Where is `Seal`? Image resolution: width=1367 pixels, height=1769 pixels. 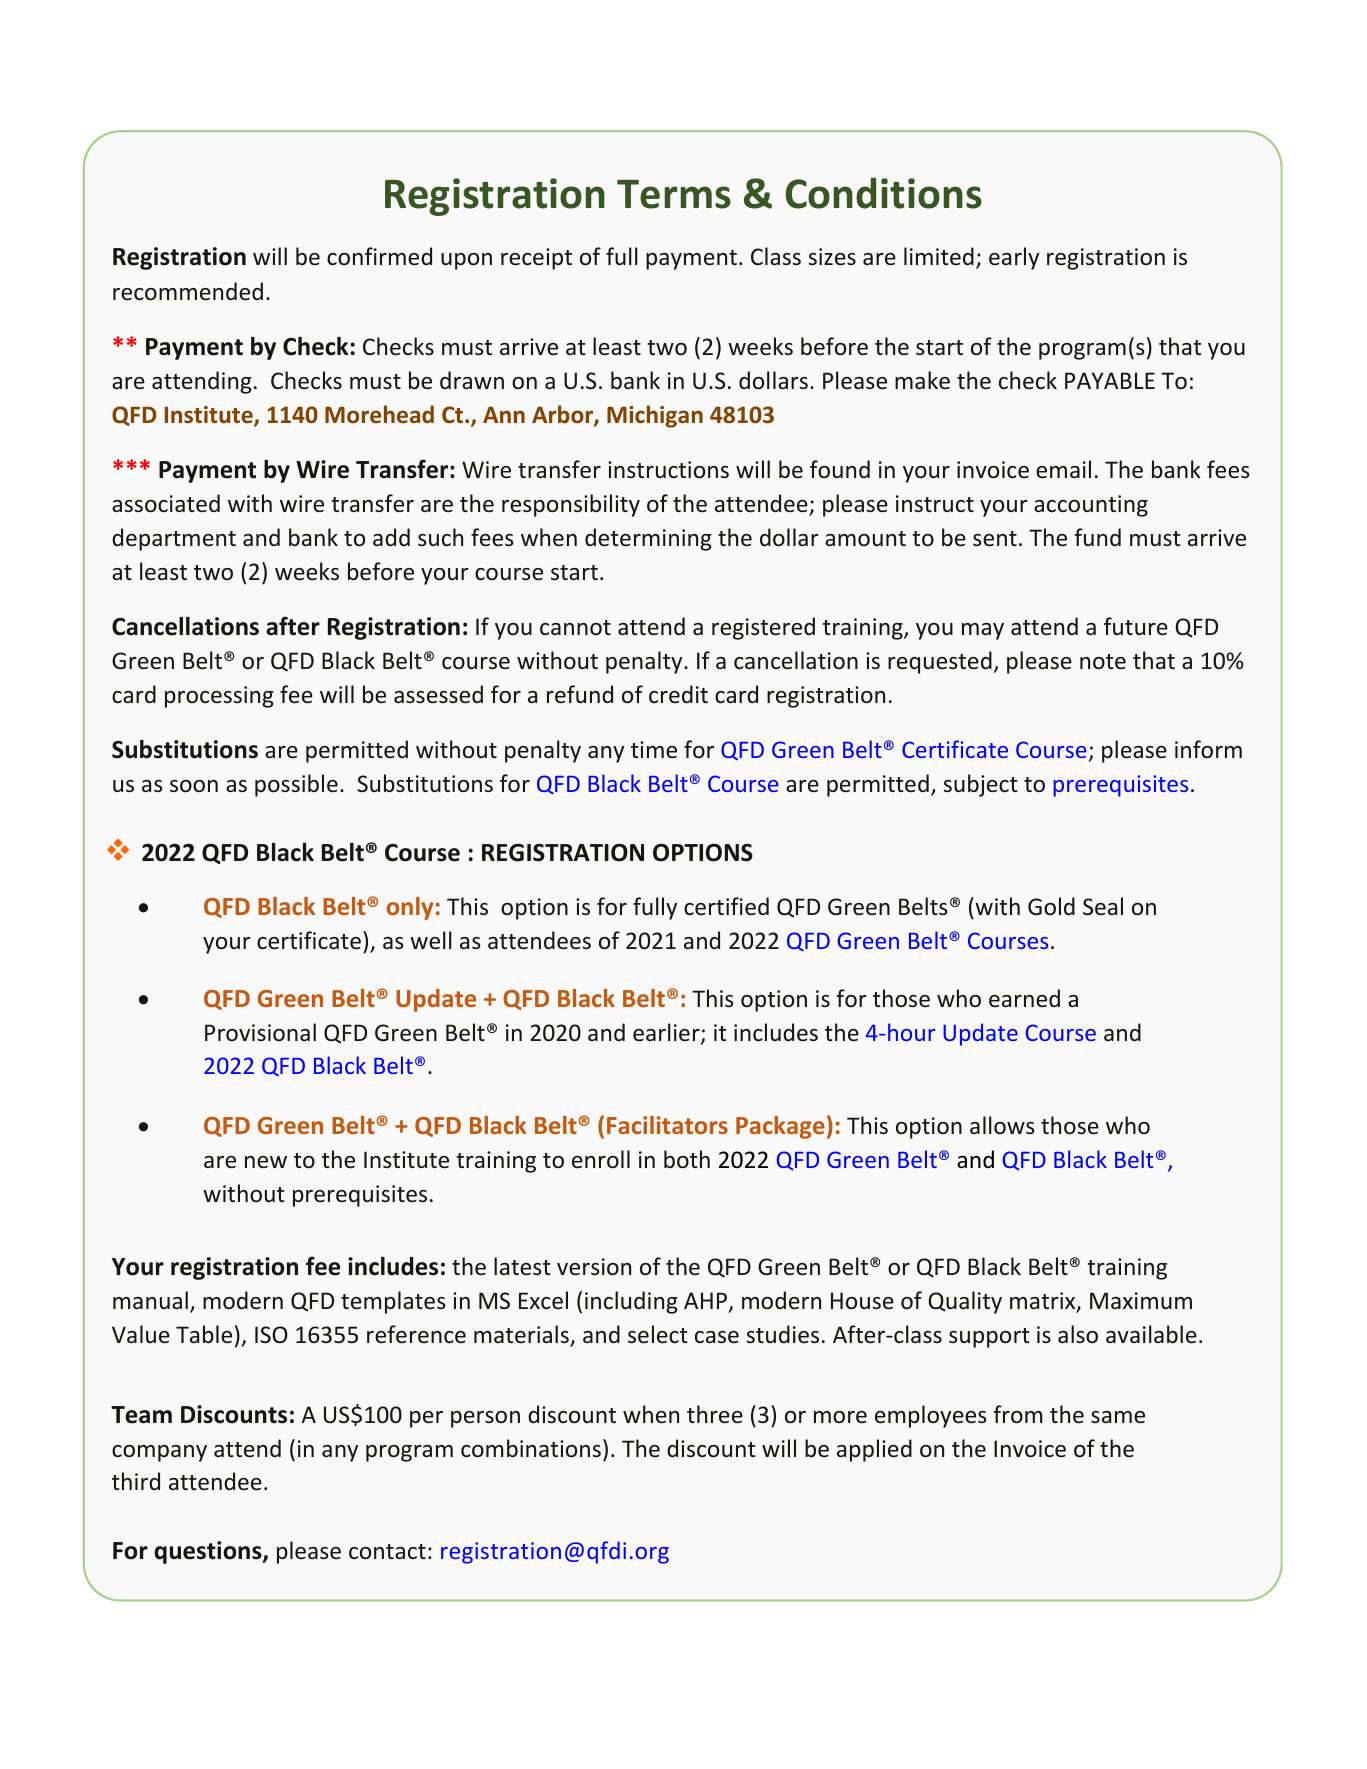 Seal is located at coordinates (1103, 906).
